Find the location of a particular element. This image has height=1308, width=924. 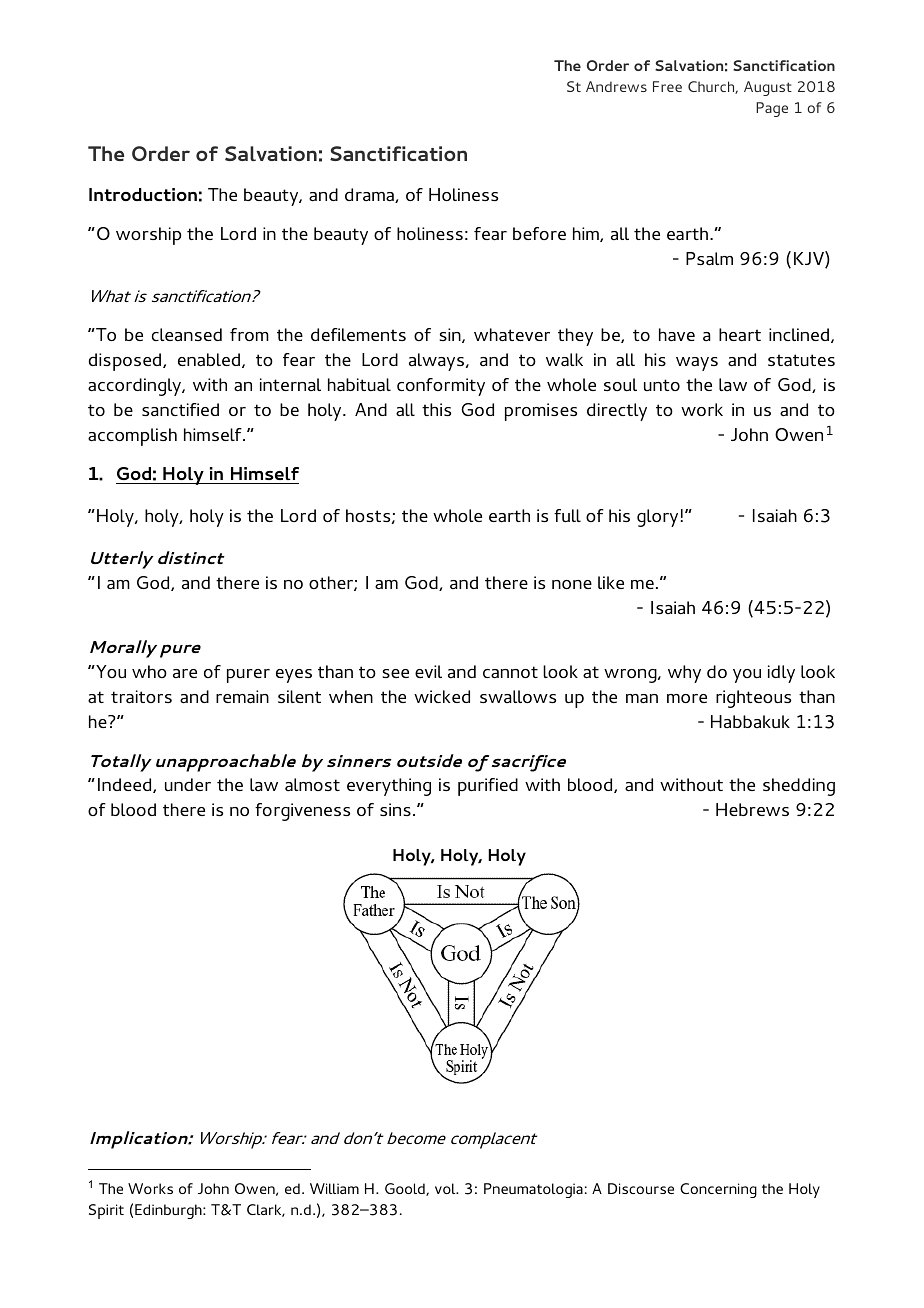

drama is located at coordinates (370, 195).
